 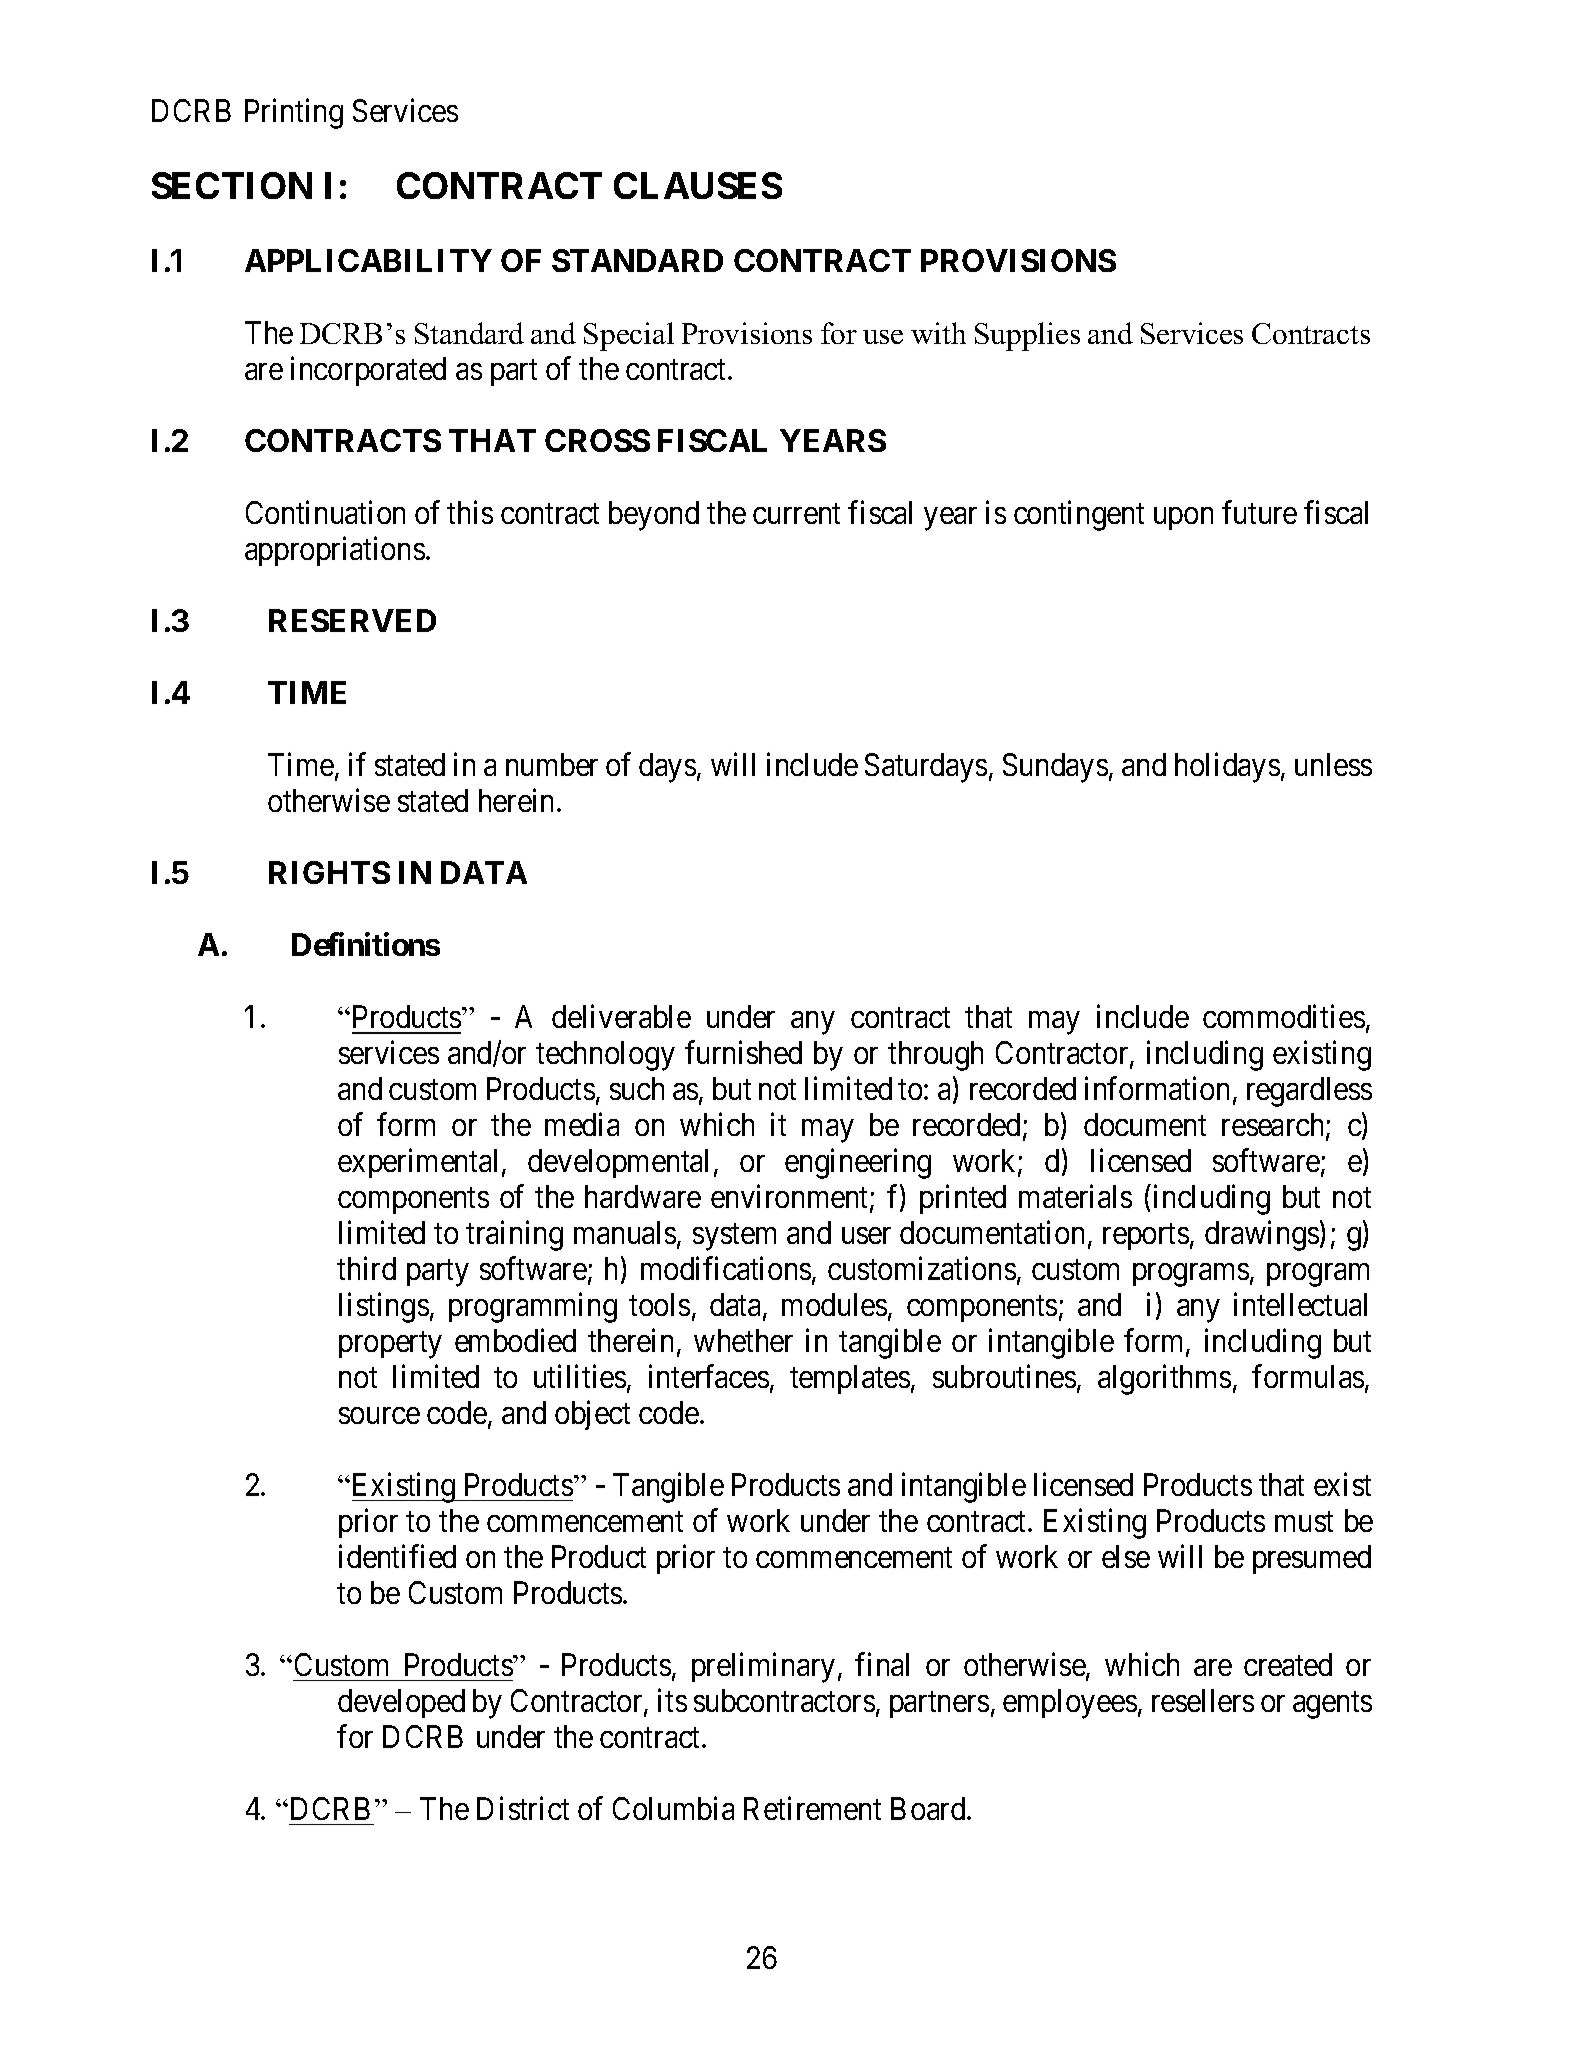 What do you see at coordinates (812, 1808) in the document?
I see `Retirement` at bounding box center [812, 1808].
